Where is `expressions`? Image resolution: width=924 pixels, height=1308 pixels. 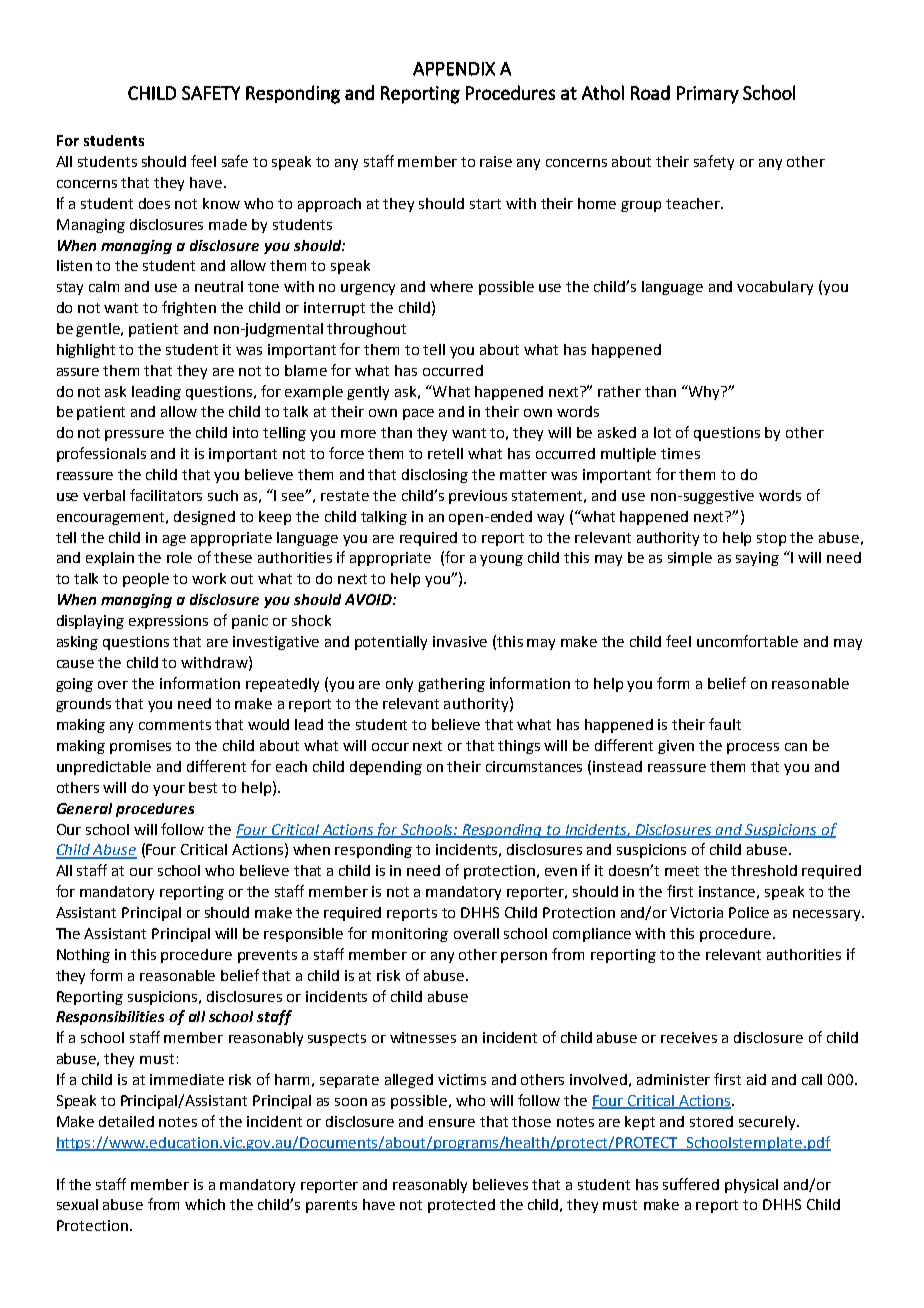
expressions is located at coordinates (168, 622).
